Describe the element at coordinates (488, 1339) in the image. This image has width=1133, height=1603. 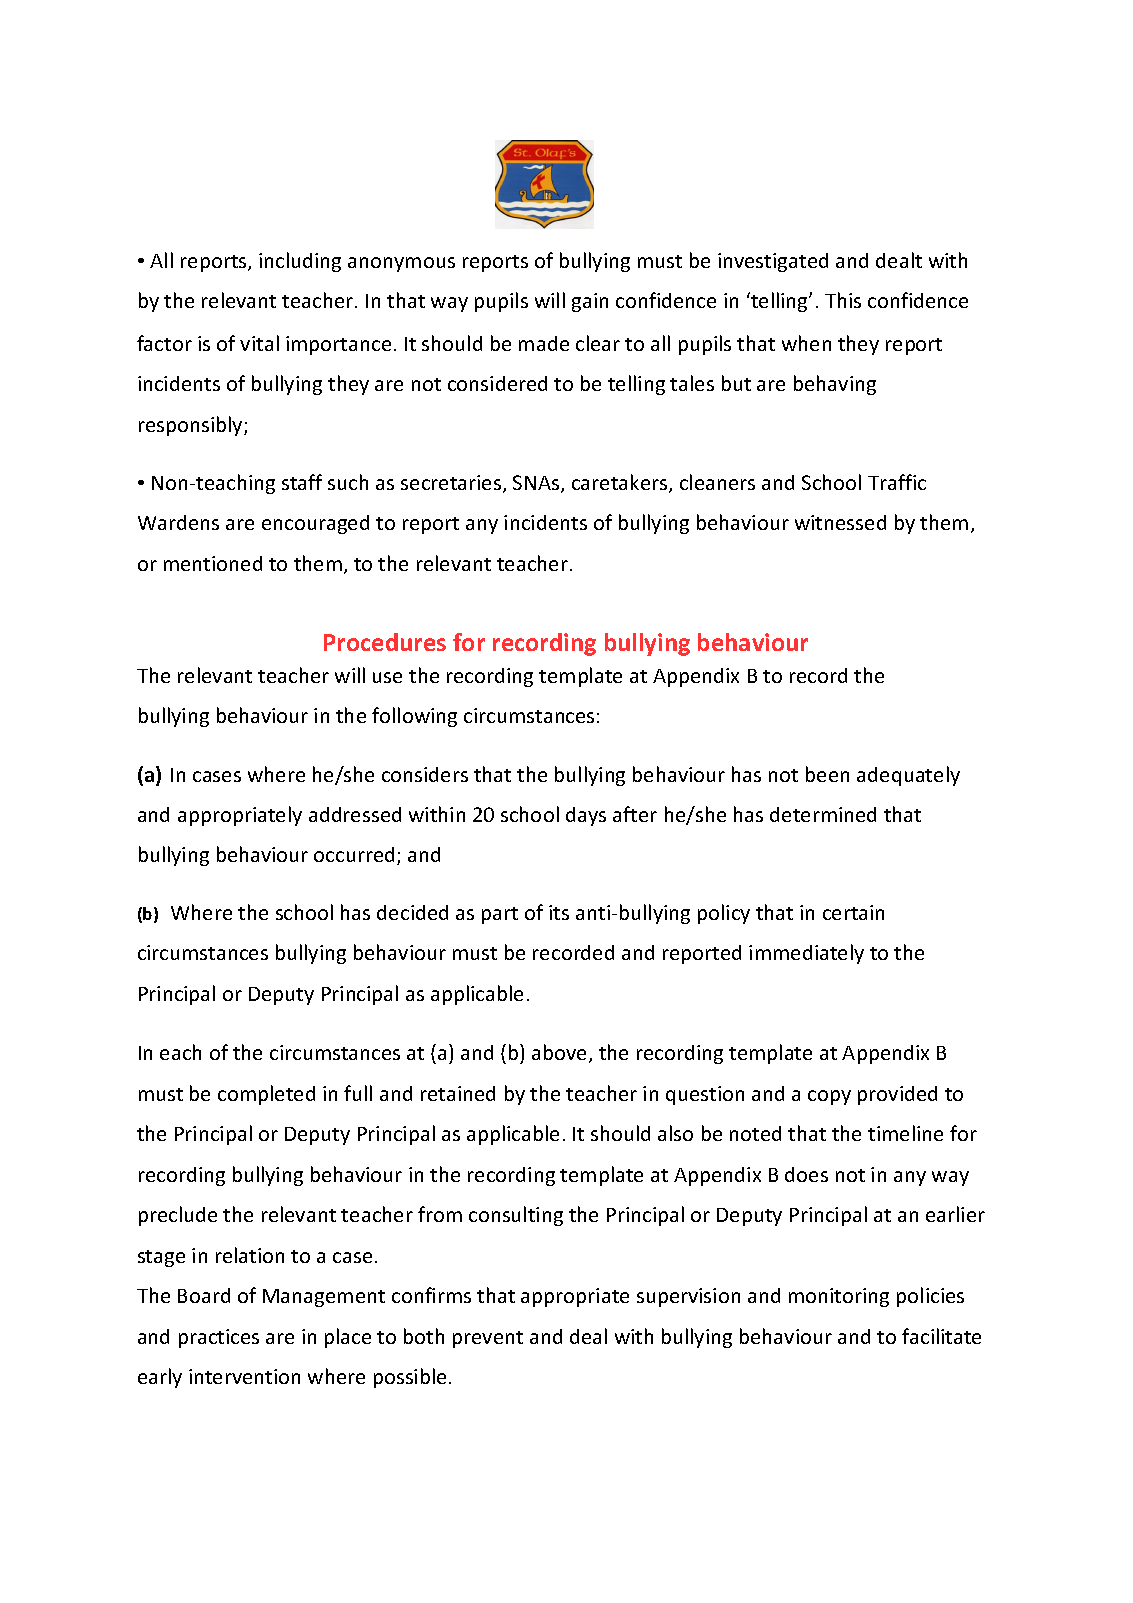
I see `prevent` at that location.
